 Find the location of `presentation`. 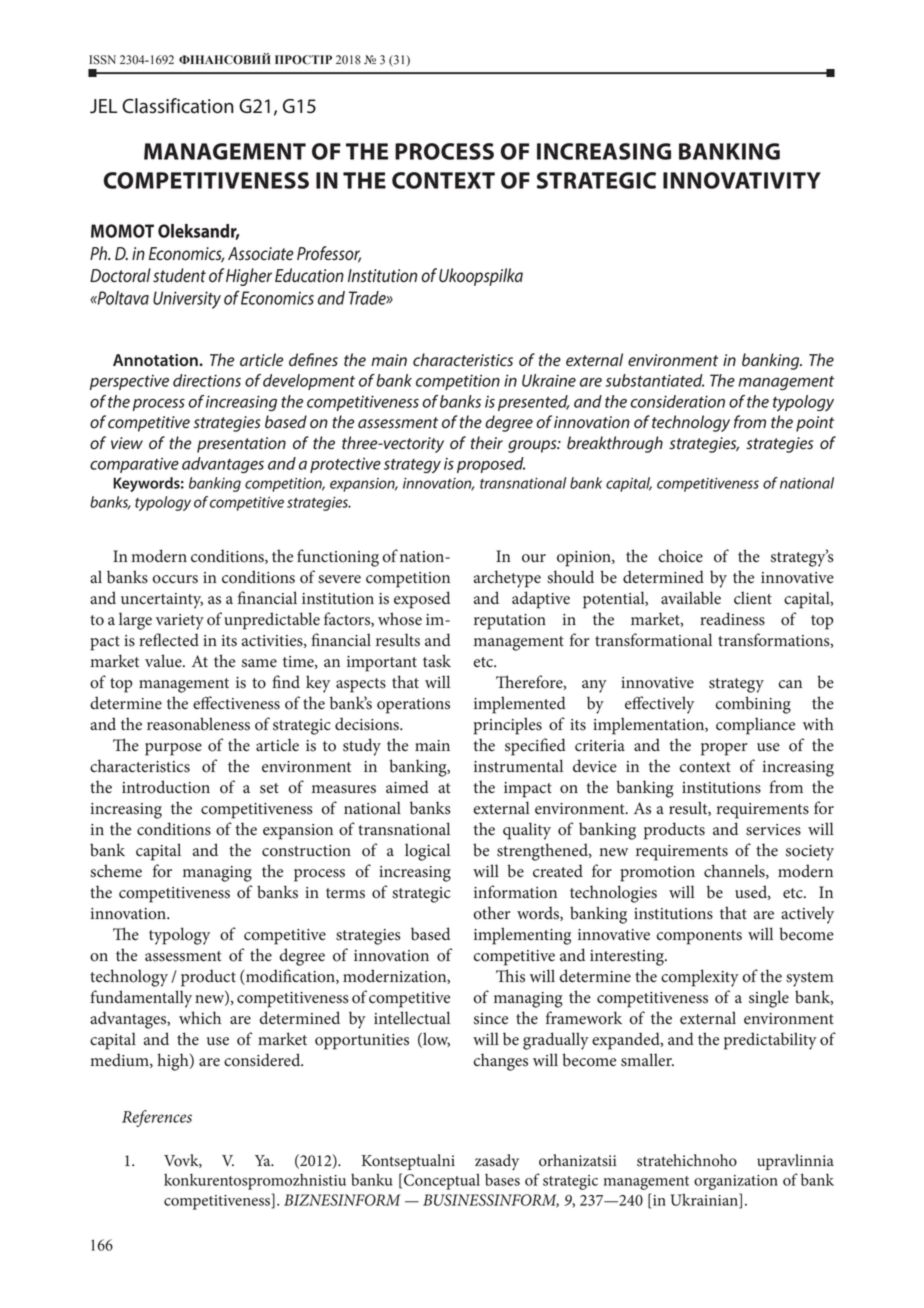

presentation is located at coordinates (241, 445).
